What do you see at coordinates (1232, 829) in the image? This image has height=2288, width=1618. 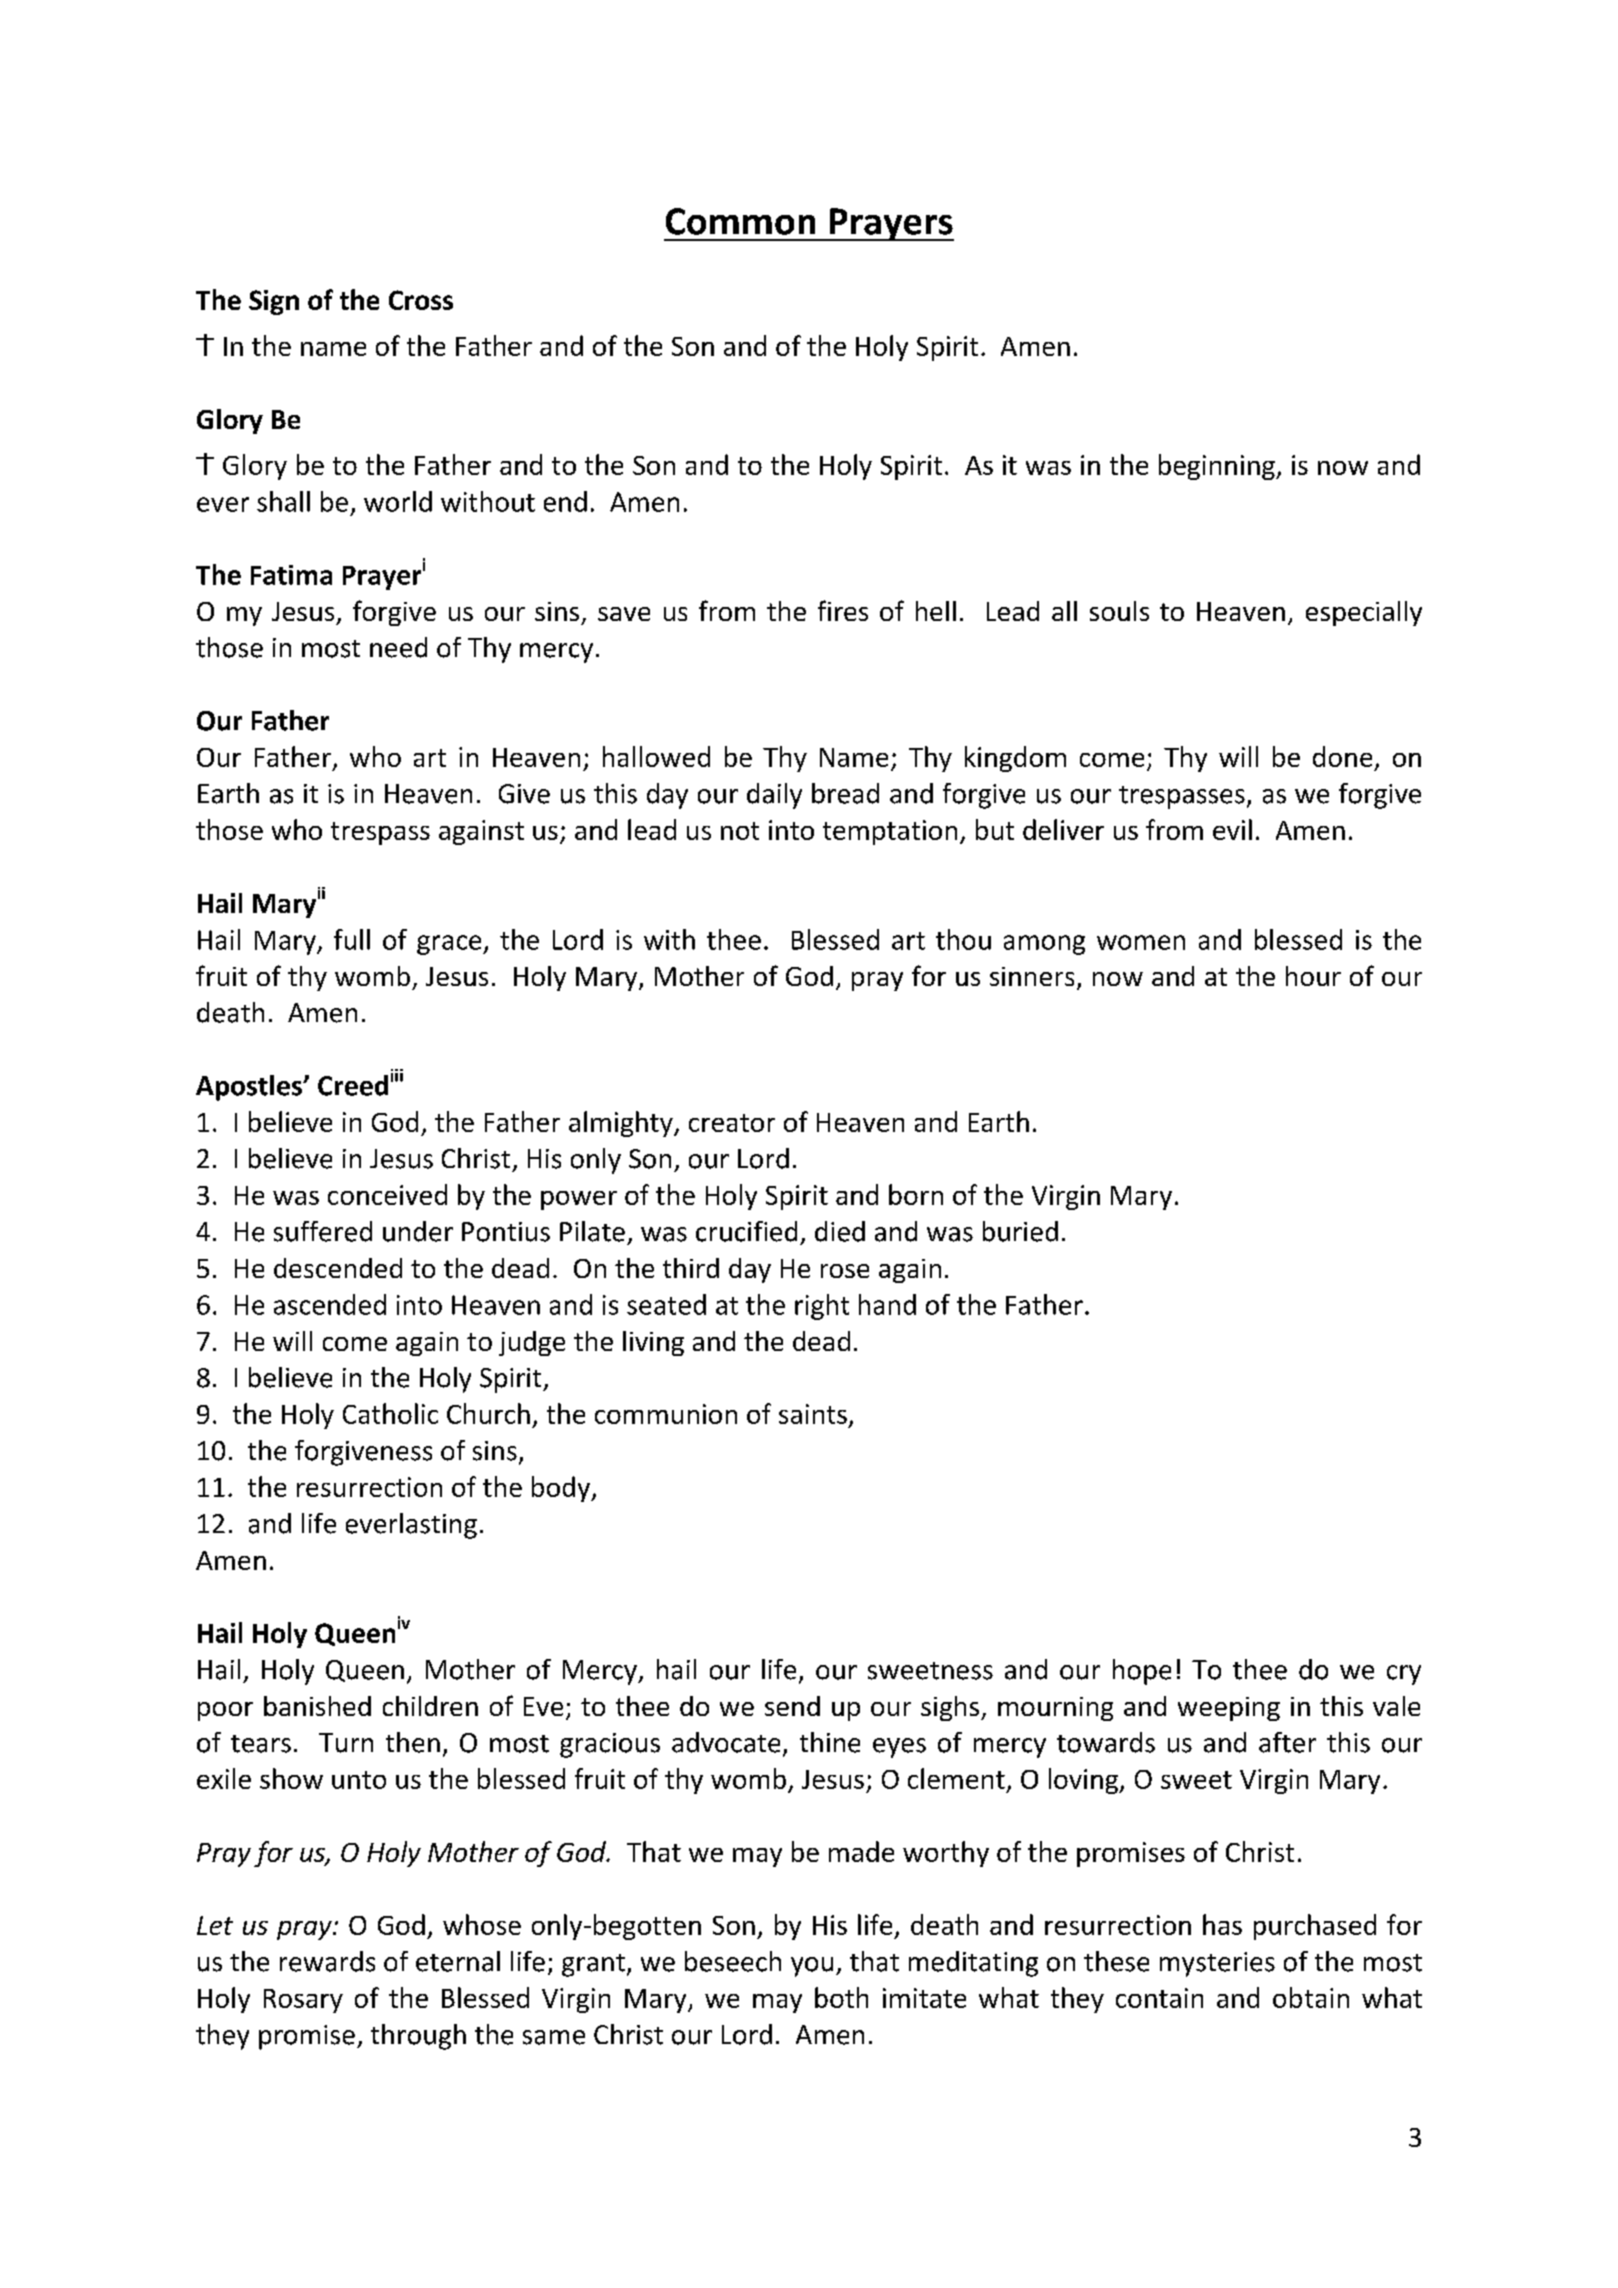 I see `evil` at bounding box center [1232, 829].
